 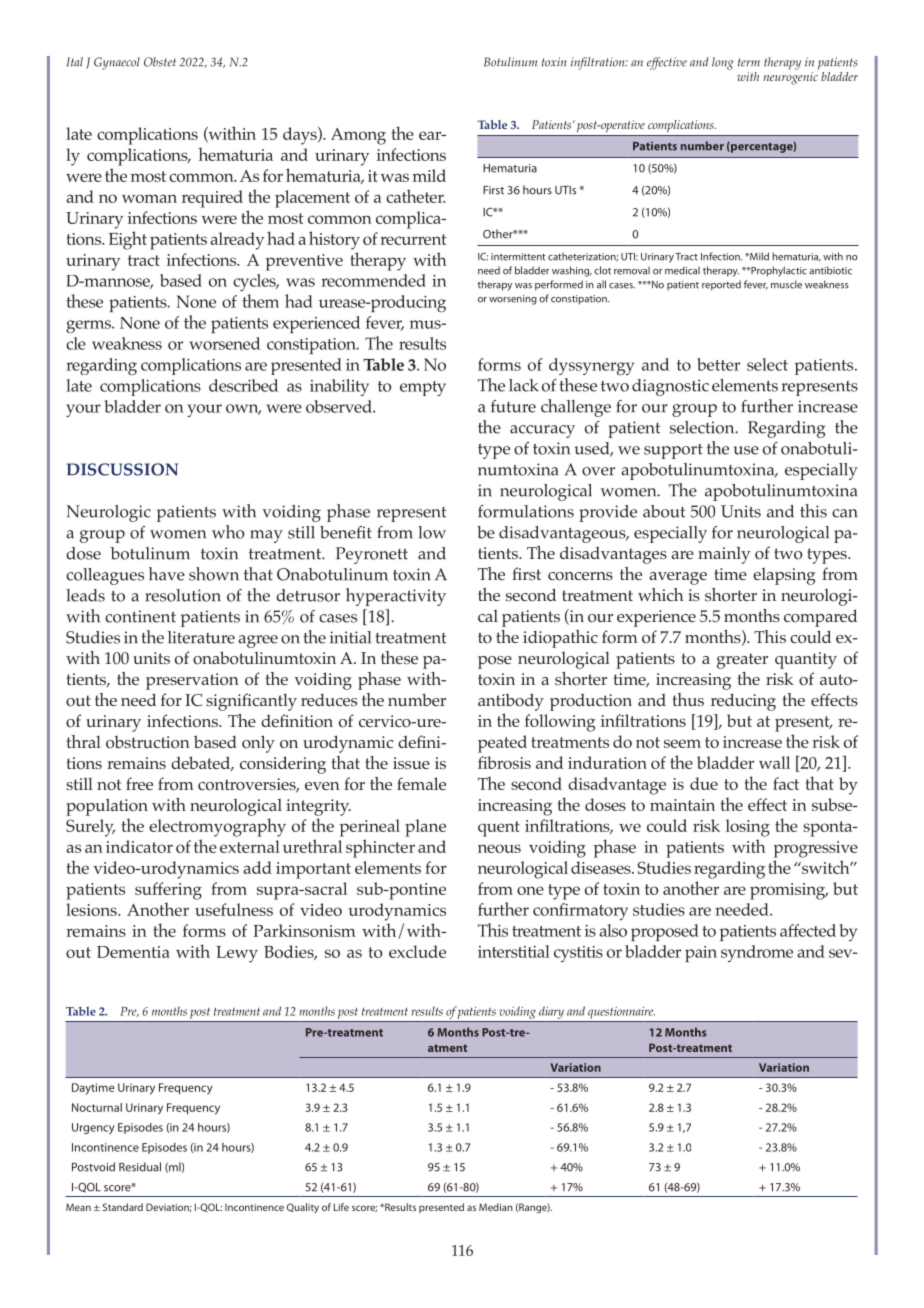 I want to click on support, so click(x=673, y=451).
